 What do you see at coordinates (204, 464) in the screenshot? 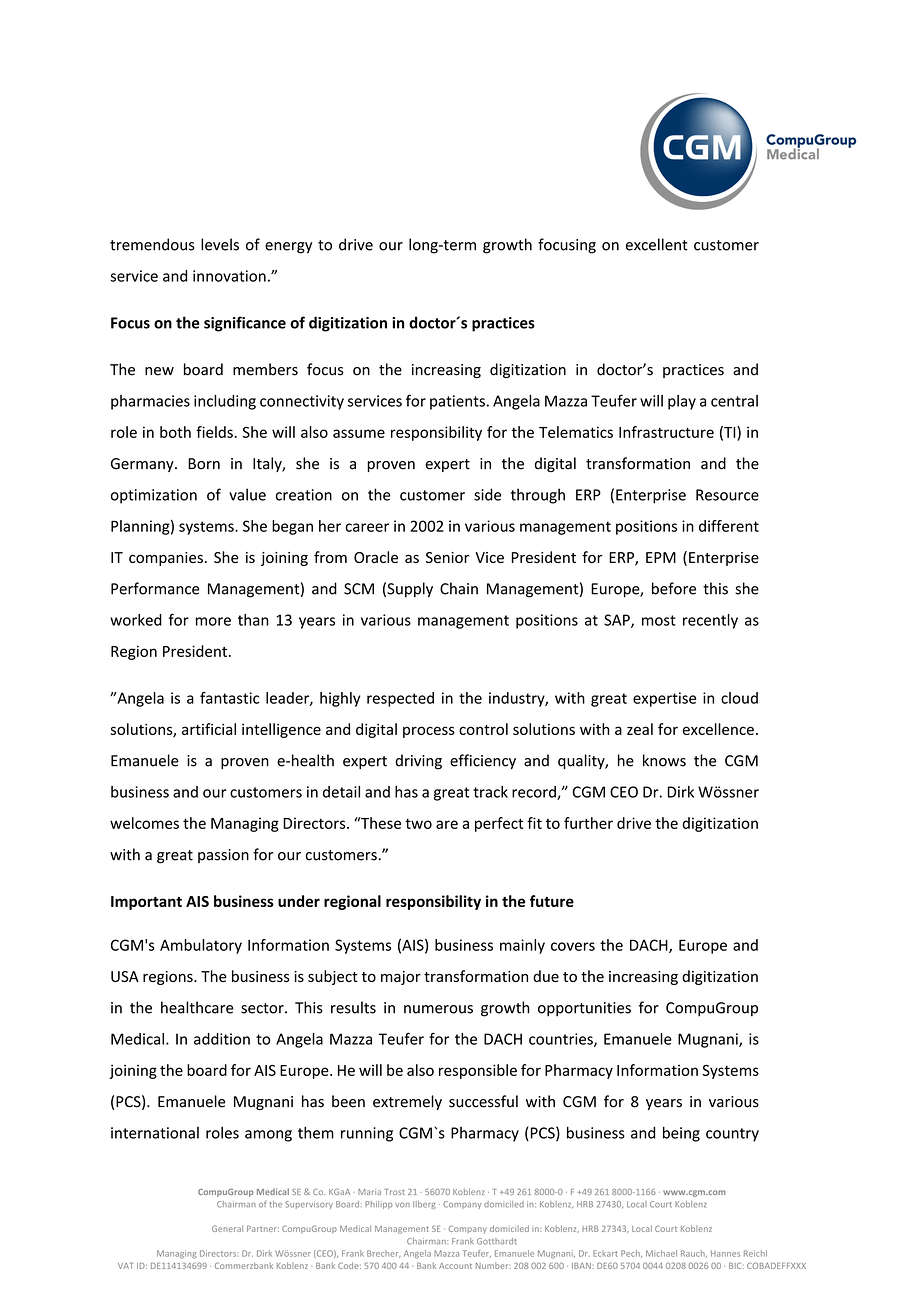
I see `Born` at bounding box center [204, 464].
